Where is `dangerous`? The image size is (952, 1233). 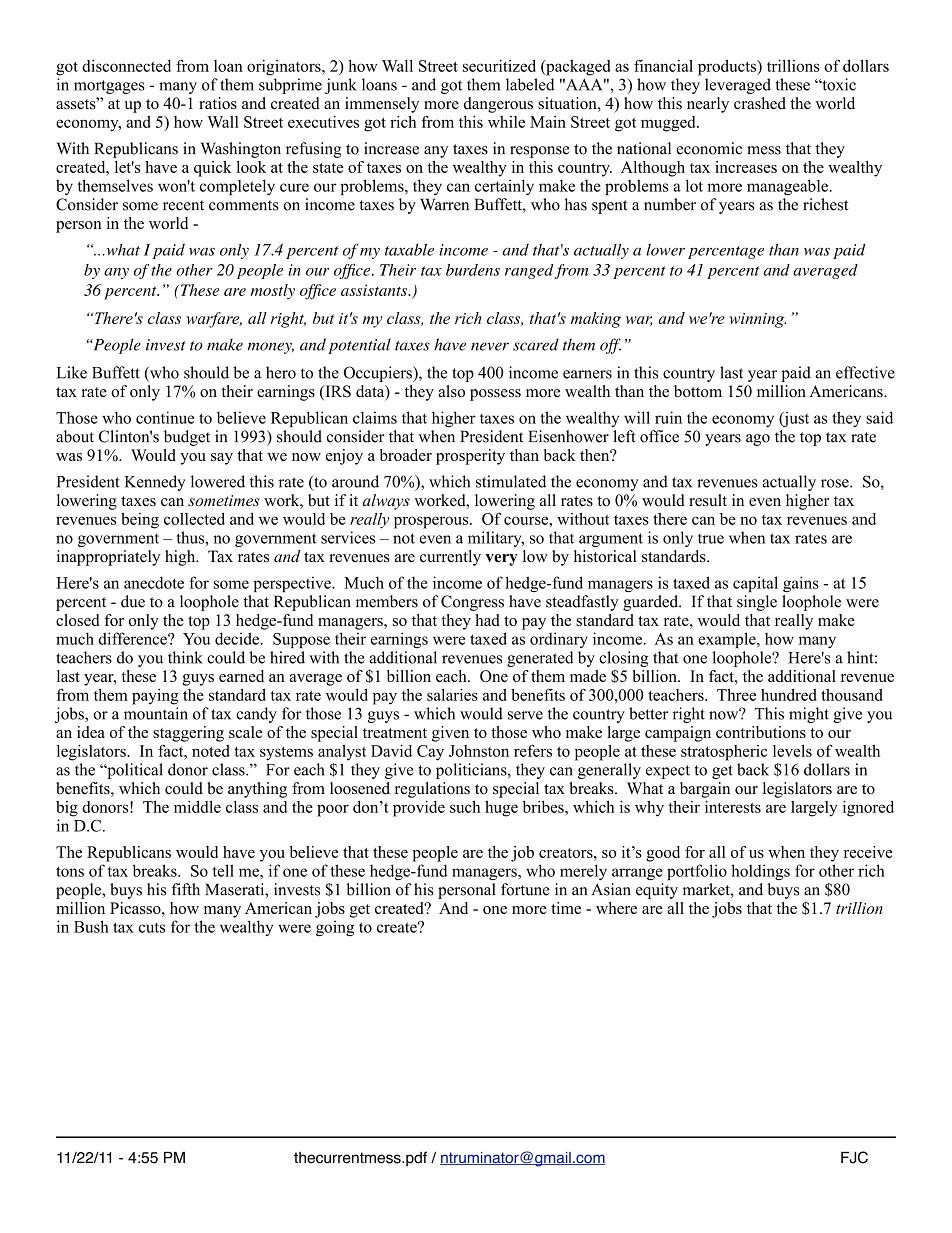
dangerous is located at coordinates (498, 105).
